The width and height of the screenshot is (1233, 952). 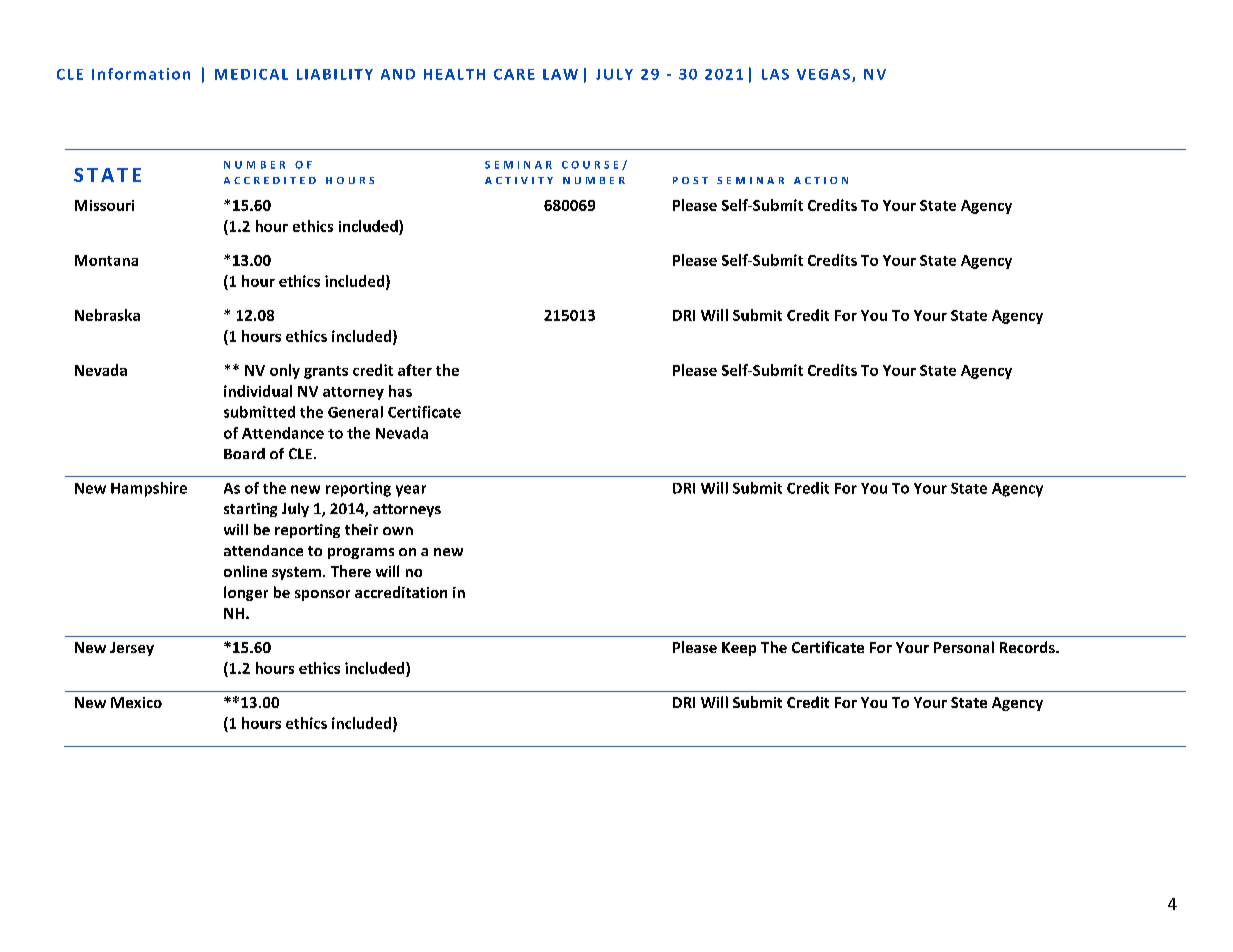 What do you see at coordinates (411, 491) in the screenshot?
I see `year` at bounding box center [411, 491].
